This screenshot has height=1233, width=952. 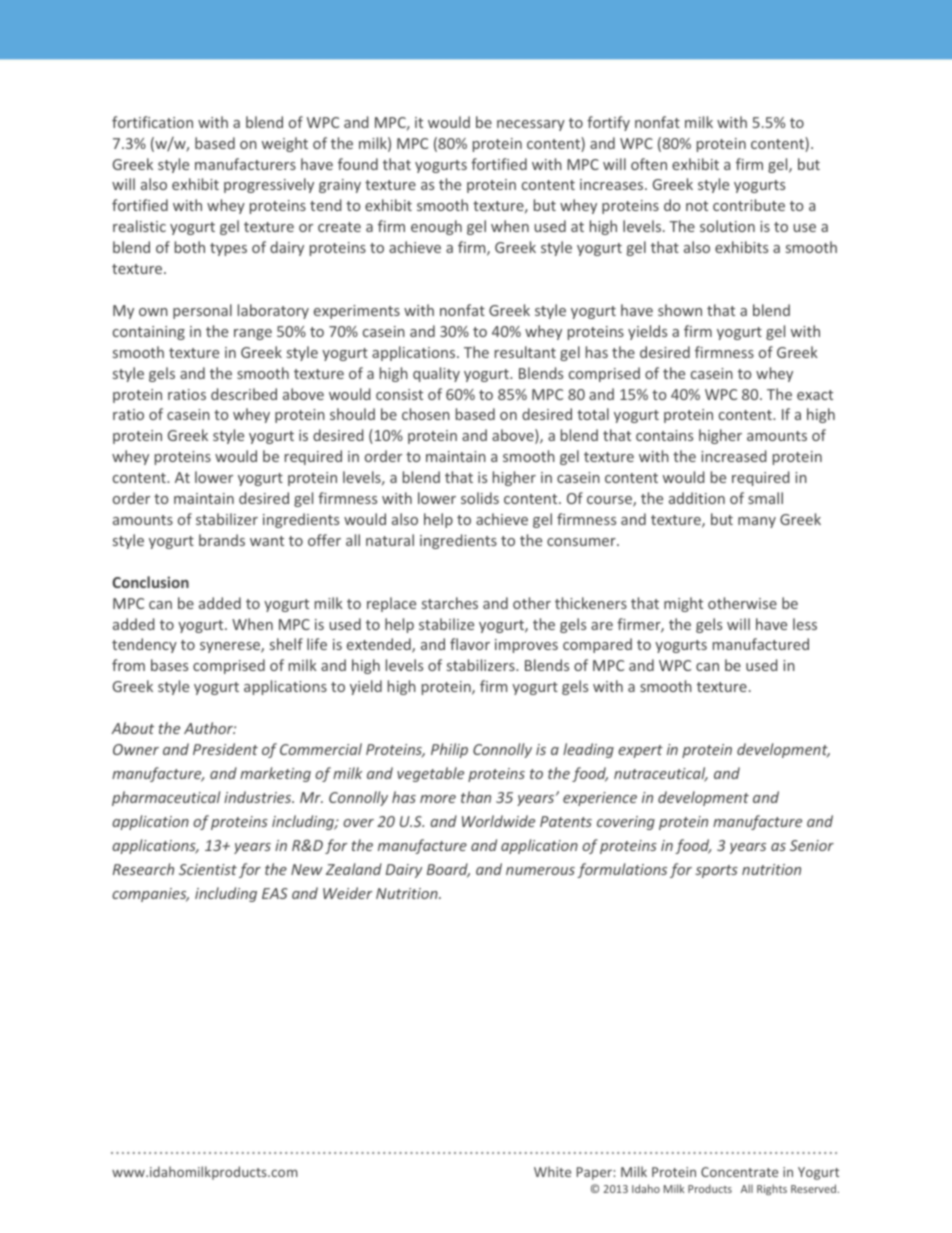 I want to click on progressively, so click(x=269, y=185).
